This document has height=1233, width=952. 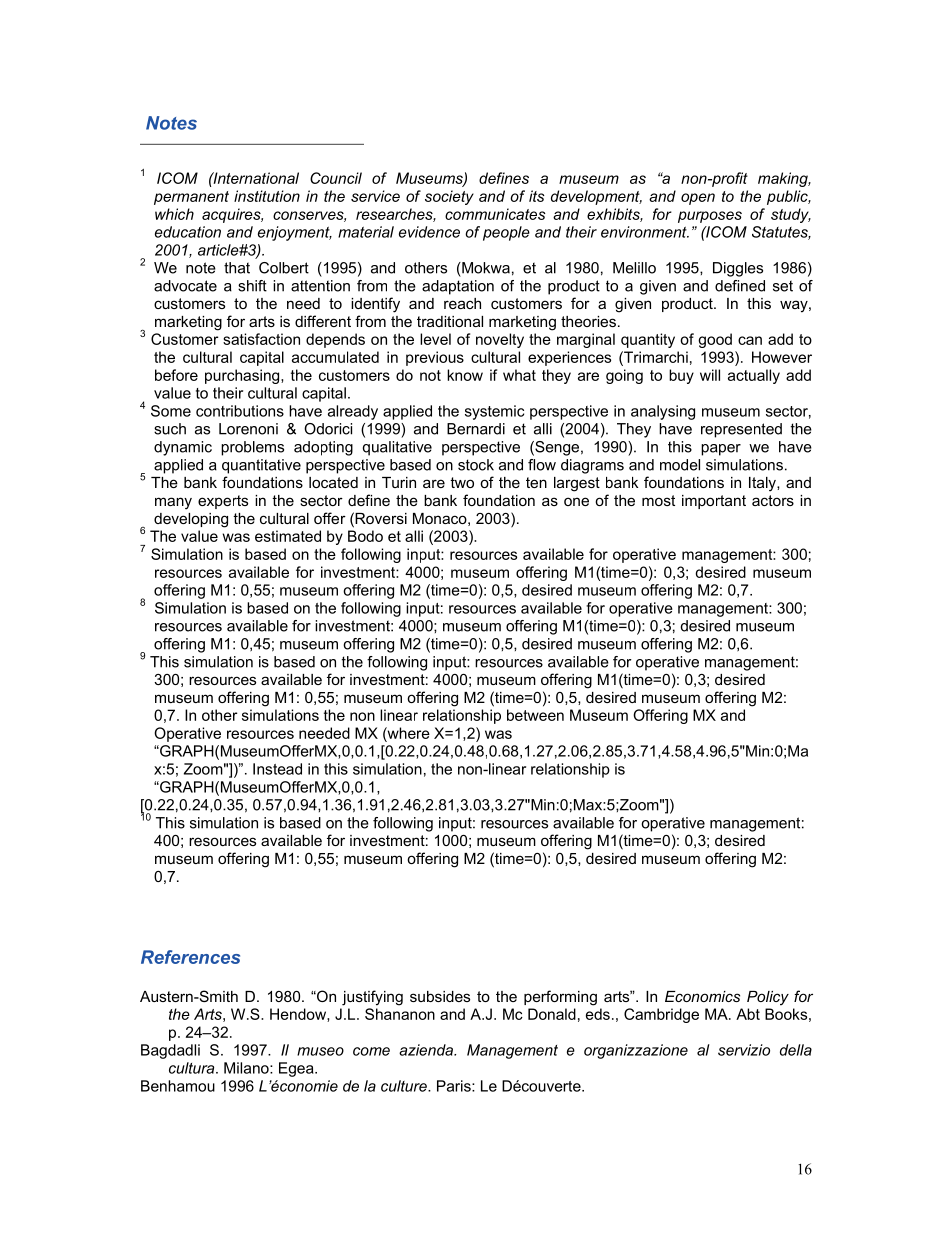 What do you see at coordinates (710, 217) in the document?
I see `purposes` at bounding box center [710, 217].
